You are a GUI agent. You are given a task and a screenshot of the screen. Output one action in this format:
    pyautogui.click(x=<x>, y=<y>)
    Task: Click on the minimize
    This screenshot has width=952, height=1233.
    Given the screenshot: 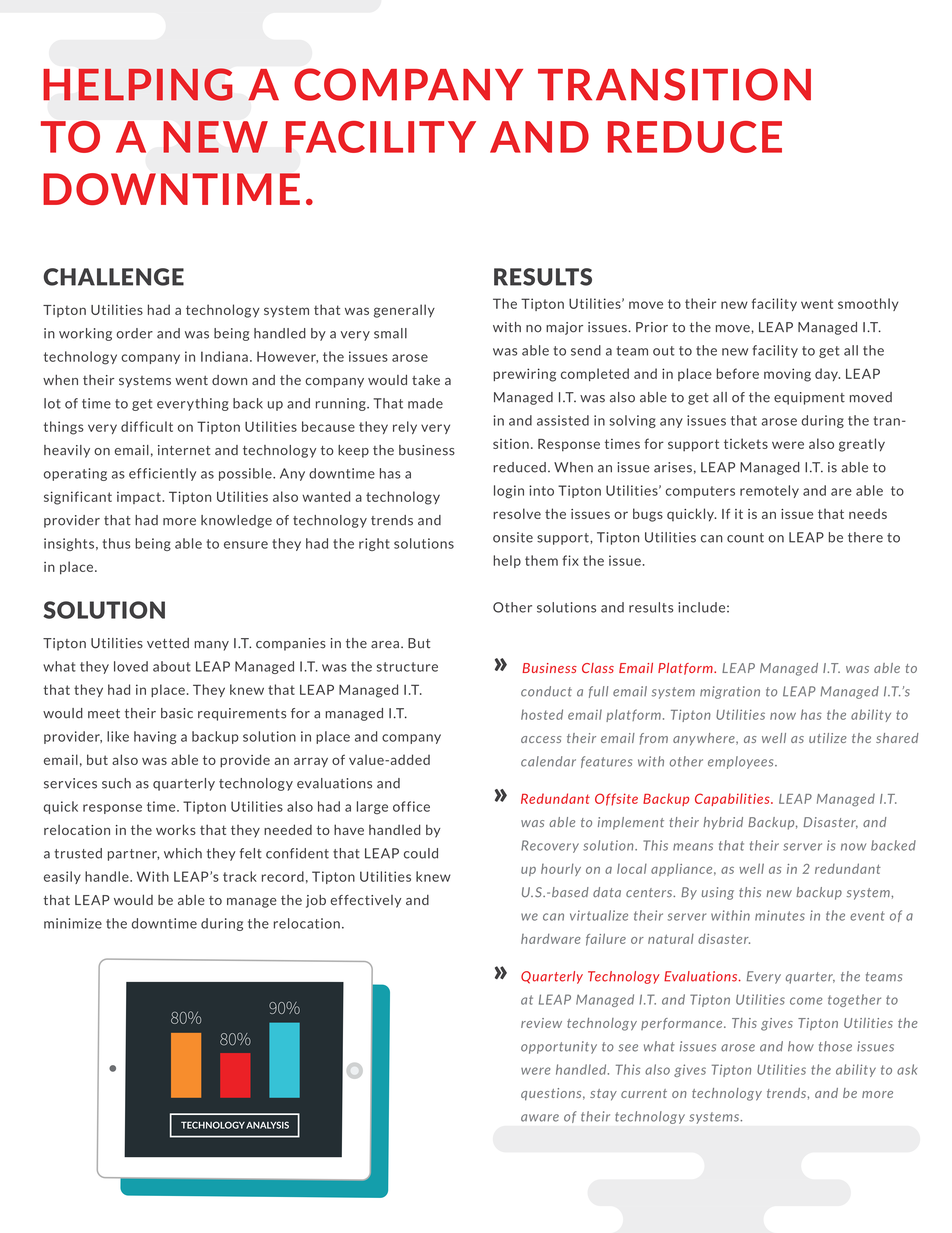 What is the action you would take?
    pyautogui.click(x=73, y=923)
